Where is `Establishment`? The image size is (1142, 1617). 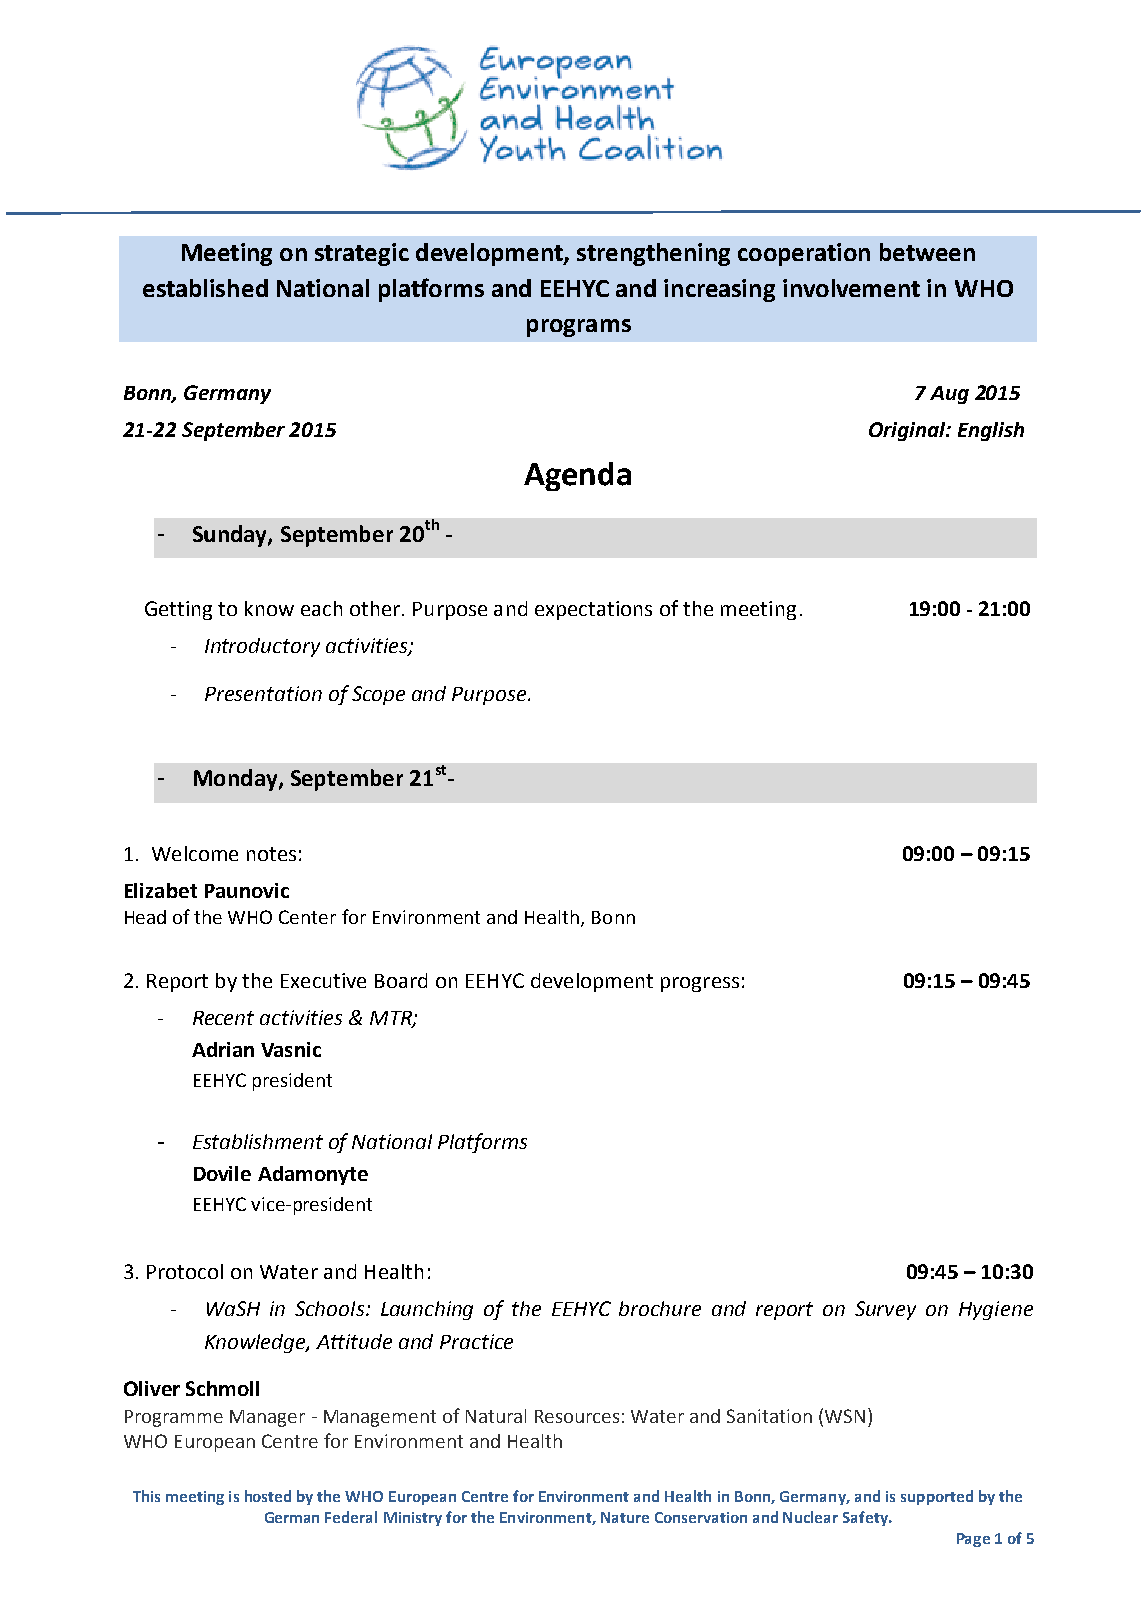 Establishment is located at coordinates (258, 1141).
